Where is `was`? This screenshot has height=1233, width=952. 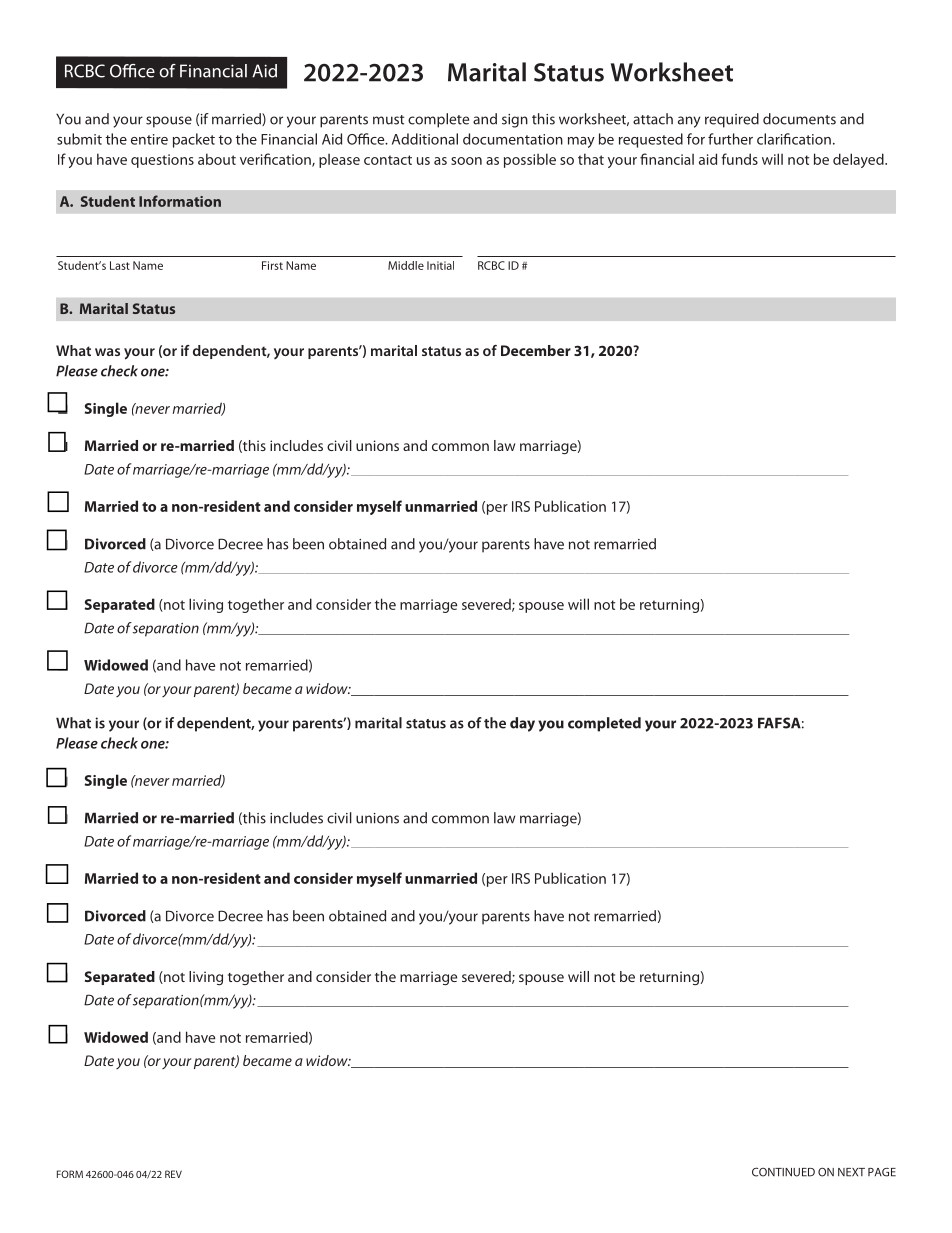
was is located at coordinates (107, 352).
